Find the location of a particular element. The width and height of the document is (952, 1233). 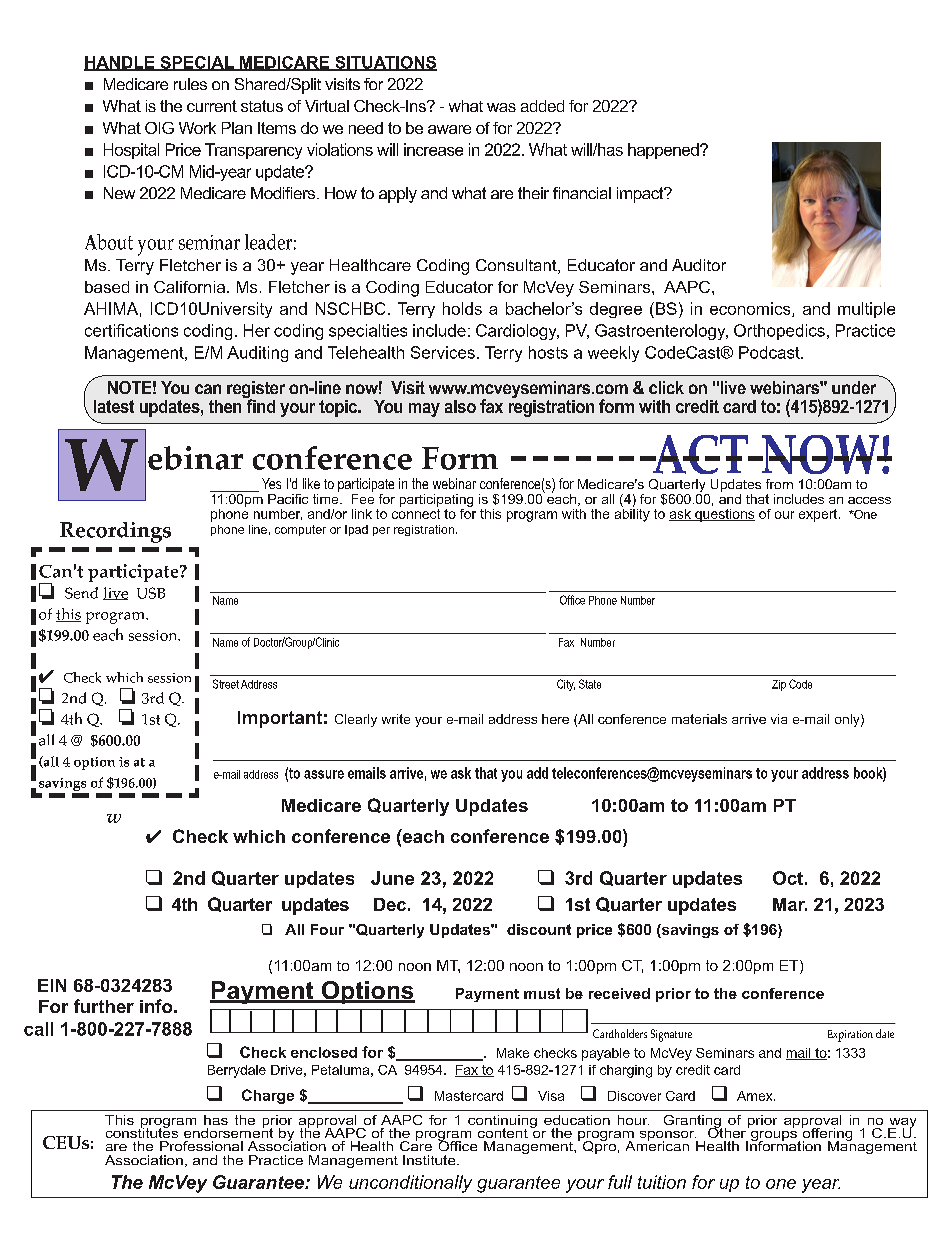

rules is located at coordinates (190, 84).
